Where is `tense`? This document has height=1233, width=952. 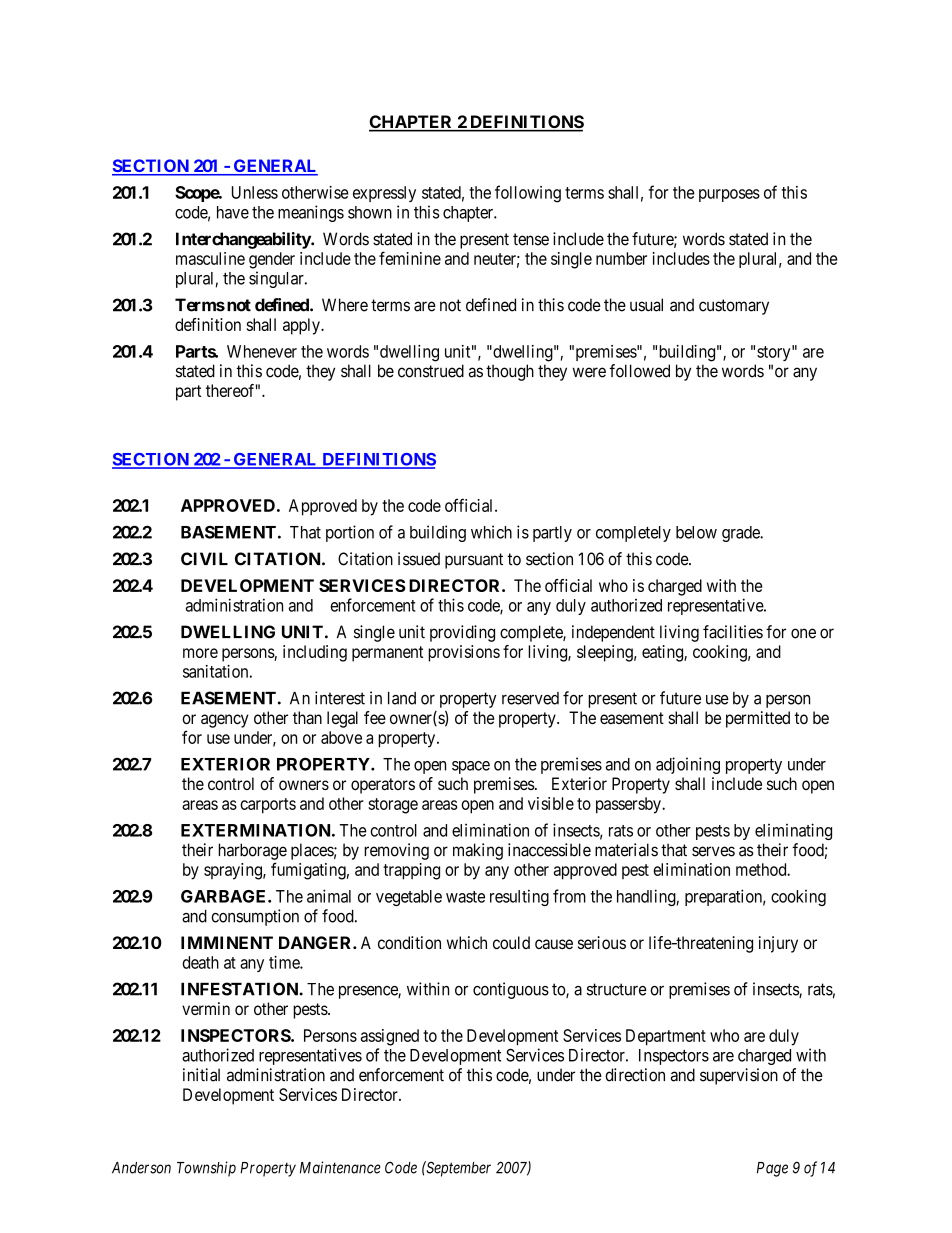
tense is located at coordinates (531, 239).
